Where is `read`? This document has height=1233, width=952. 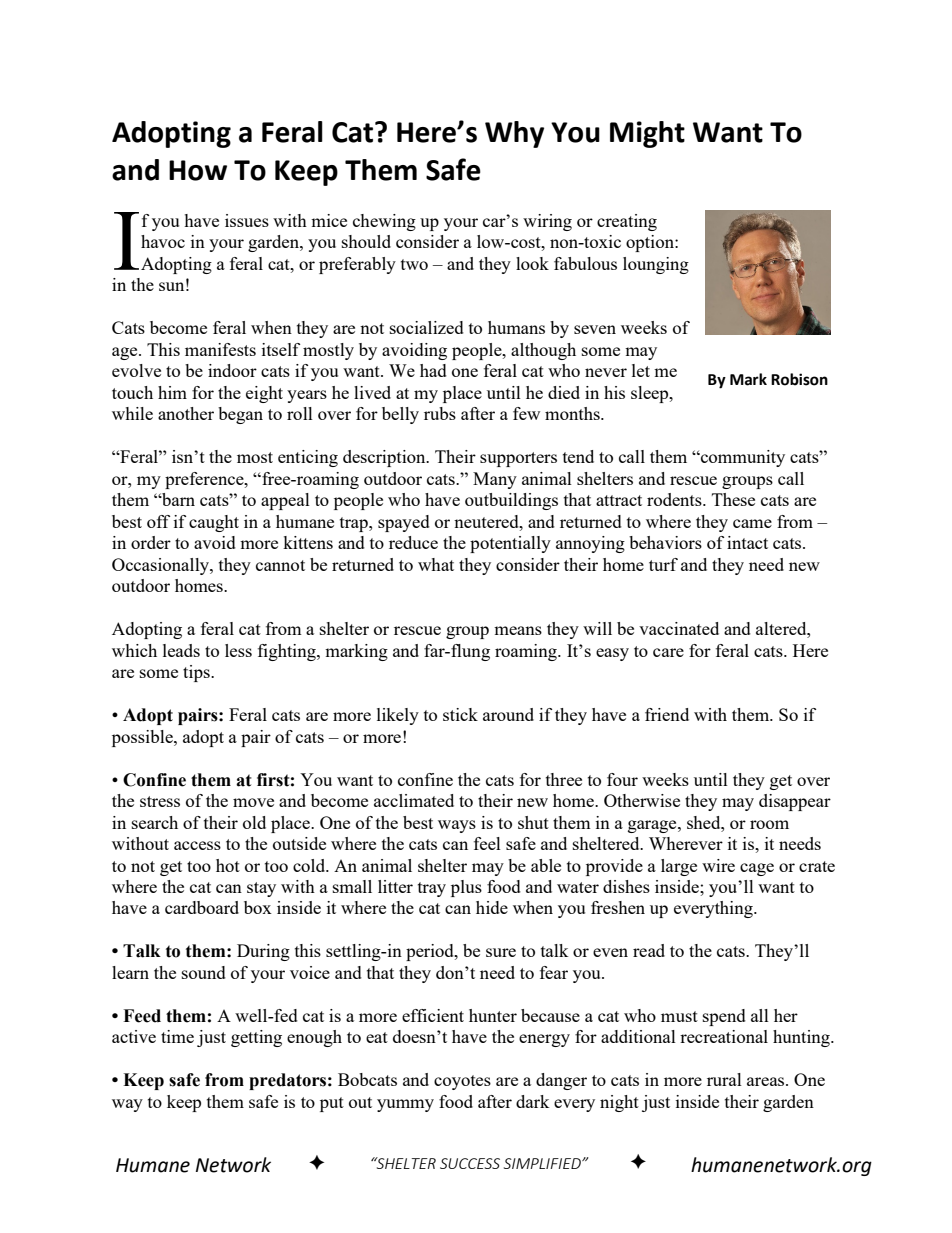
read is located at coordinates (649, 950).
